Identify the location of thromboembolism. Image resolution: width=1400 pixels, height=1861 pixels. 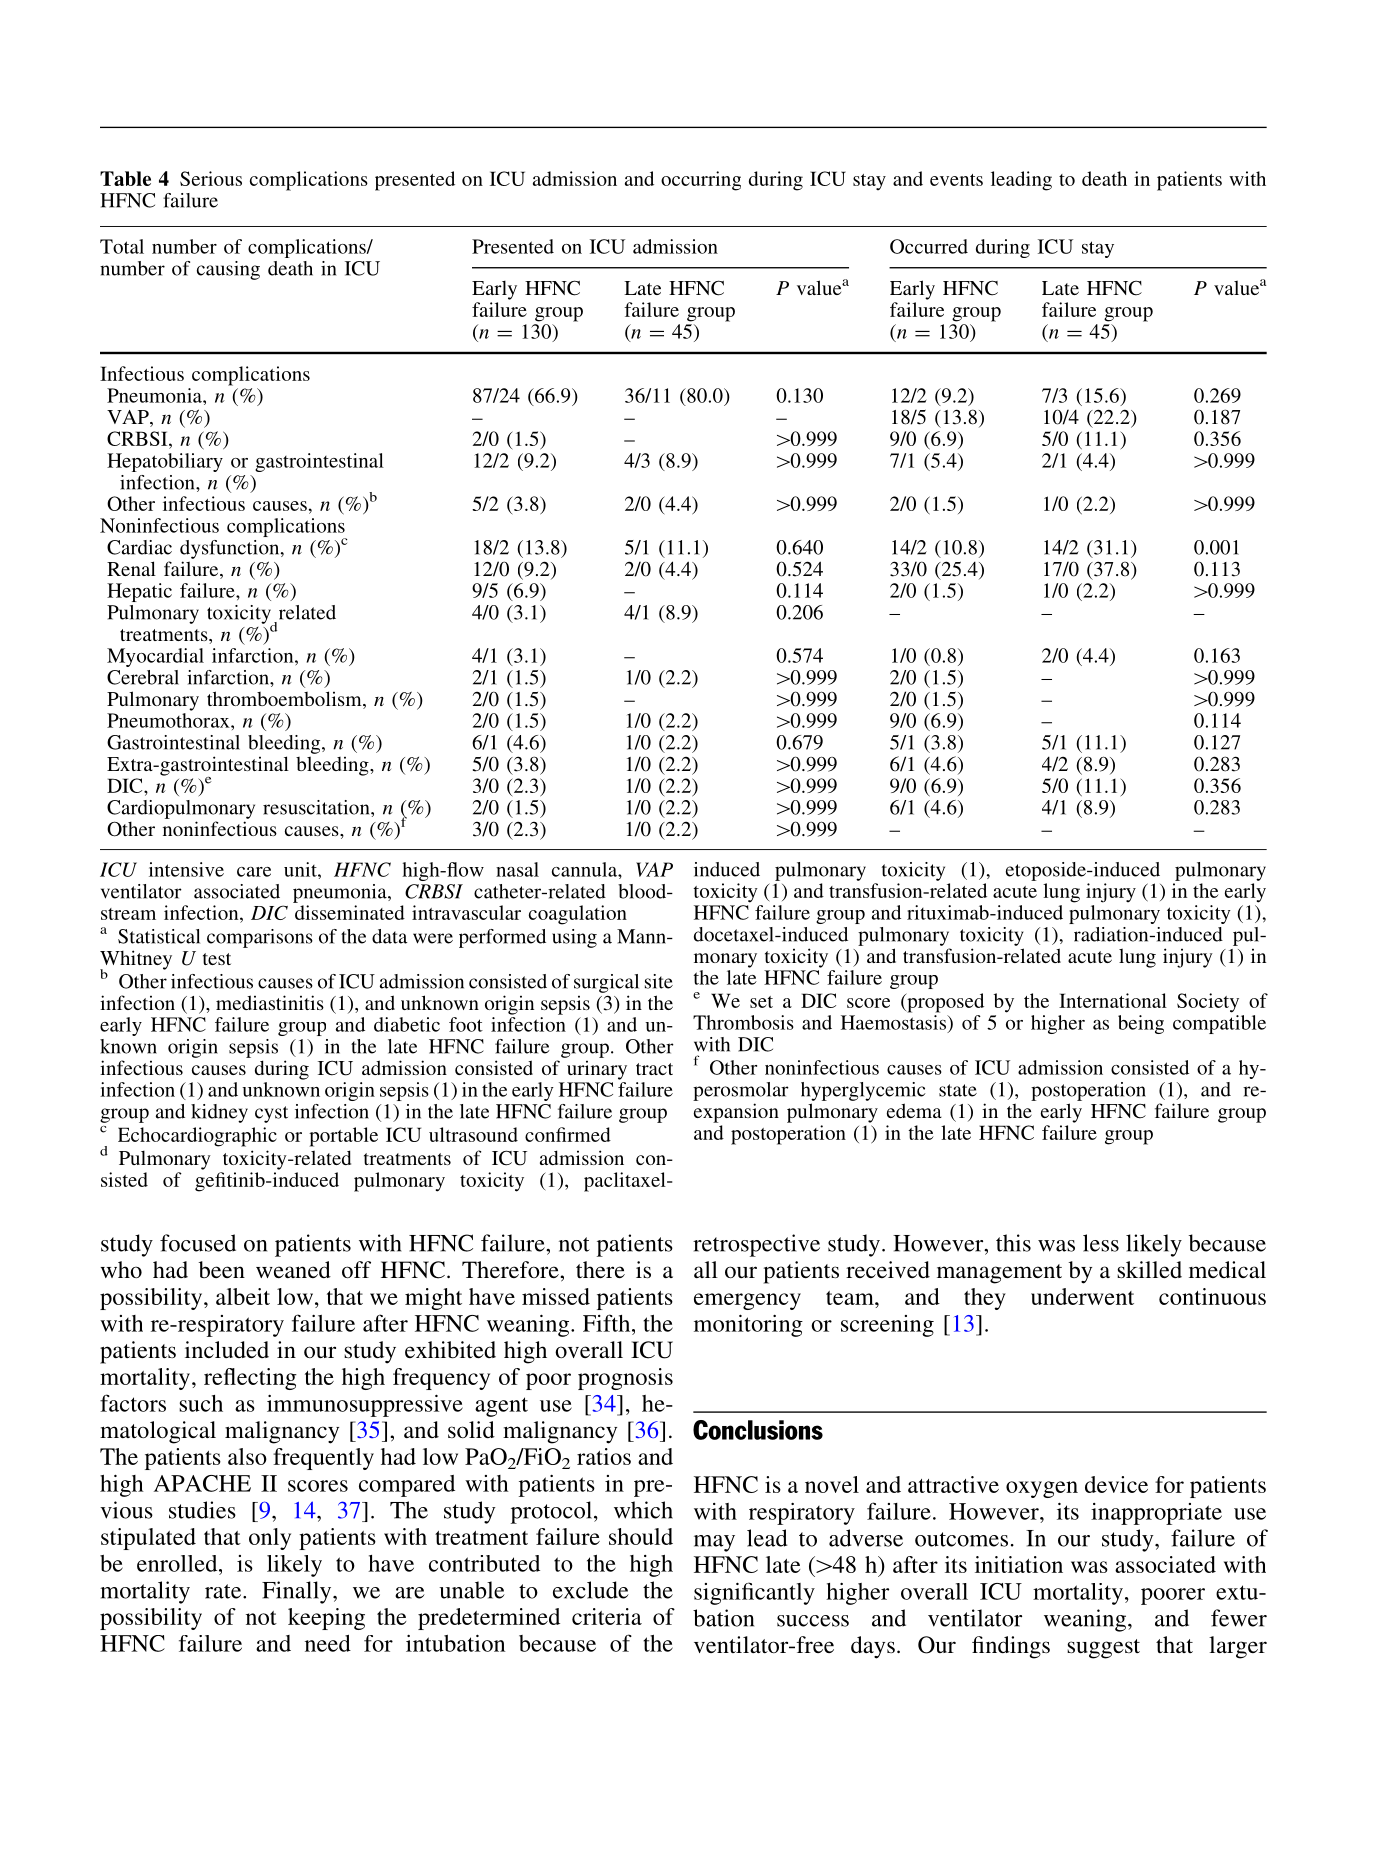
(285, 700).
